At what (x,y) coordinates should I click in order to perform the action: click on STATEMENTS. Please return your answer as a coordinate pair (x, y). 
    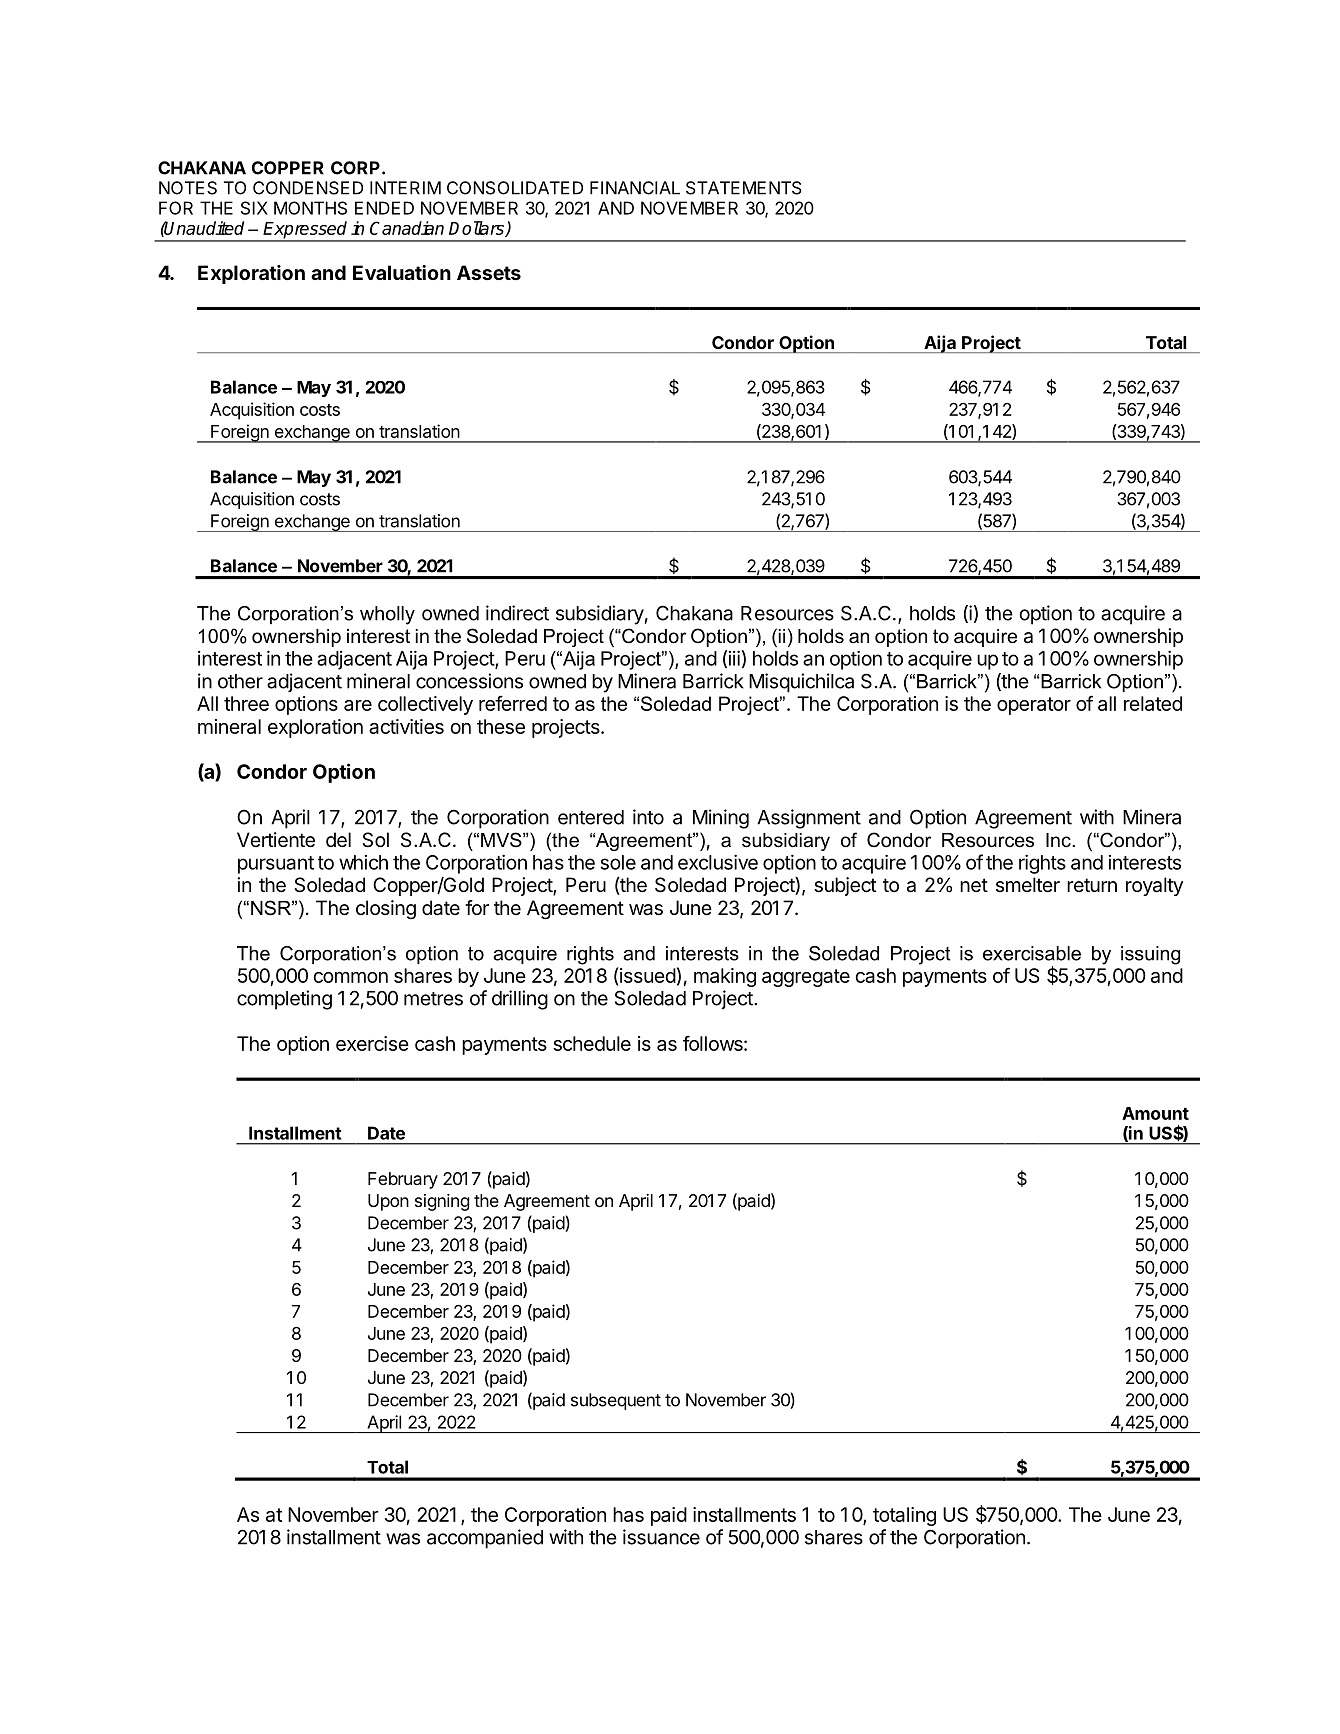
    Looking at the image, I should click on (744, 188).
